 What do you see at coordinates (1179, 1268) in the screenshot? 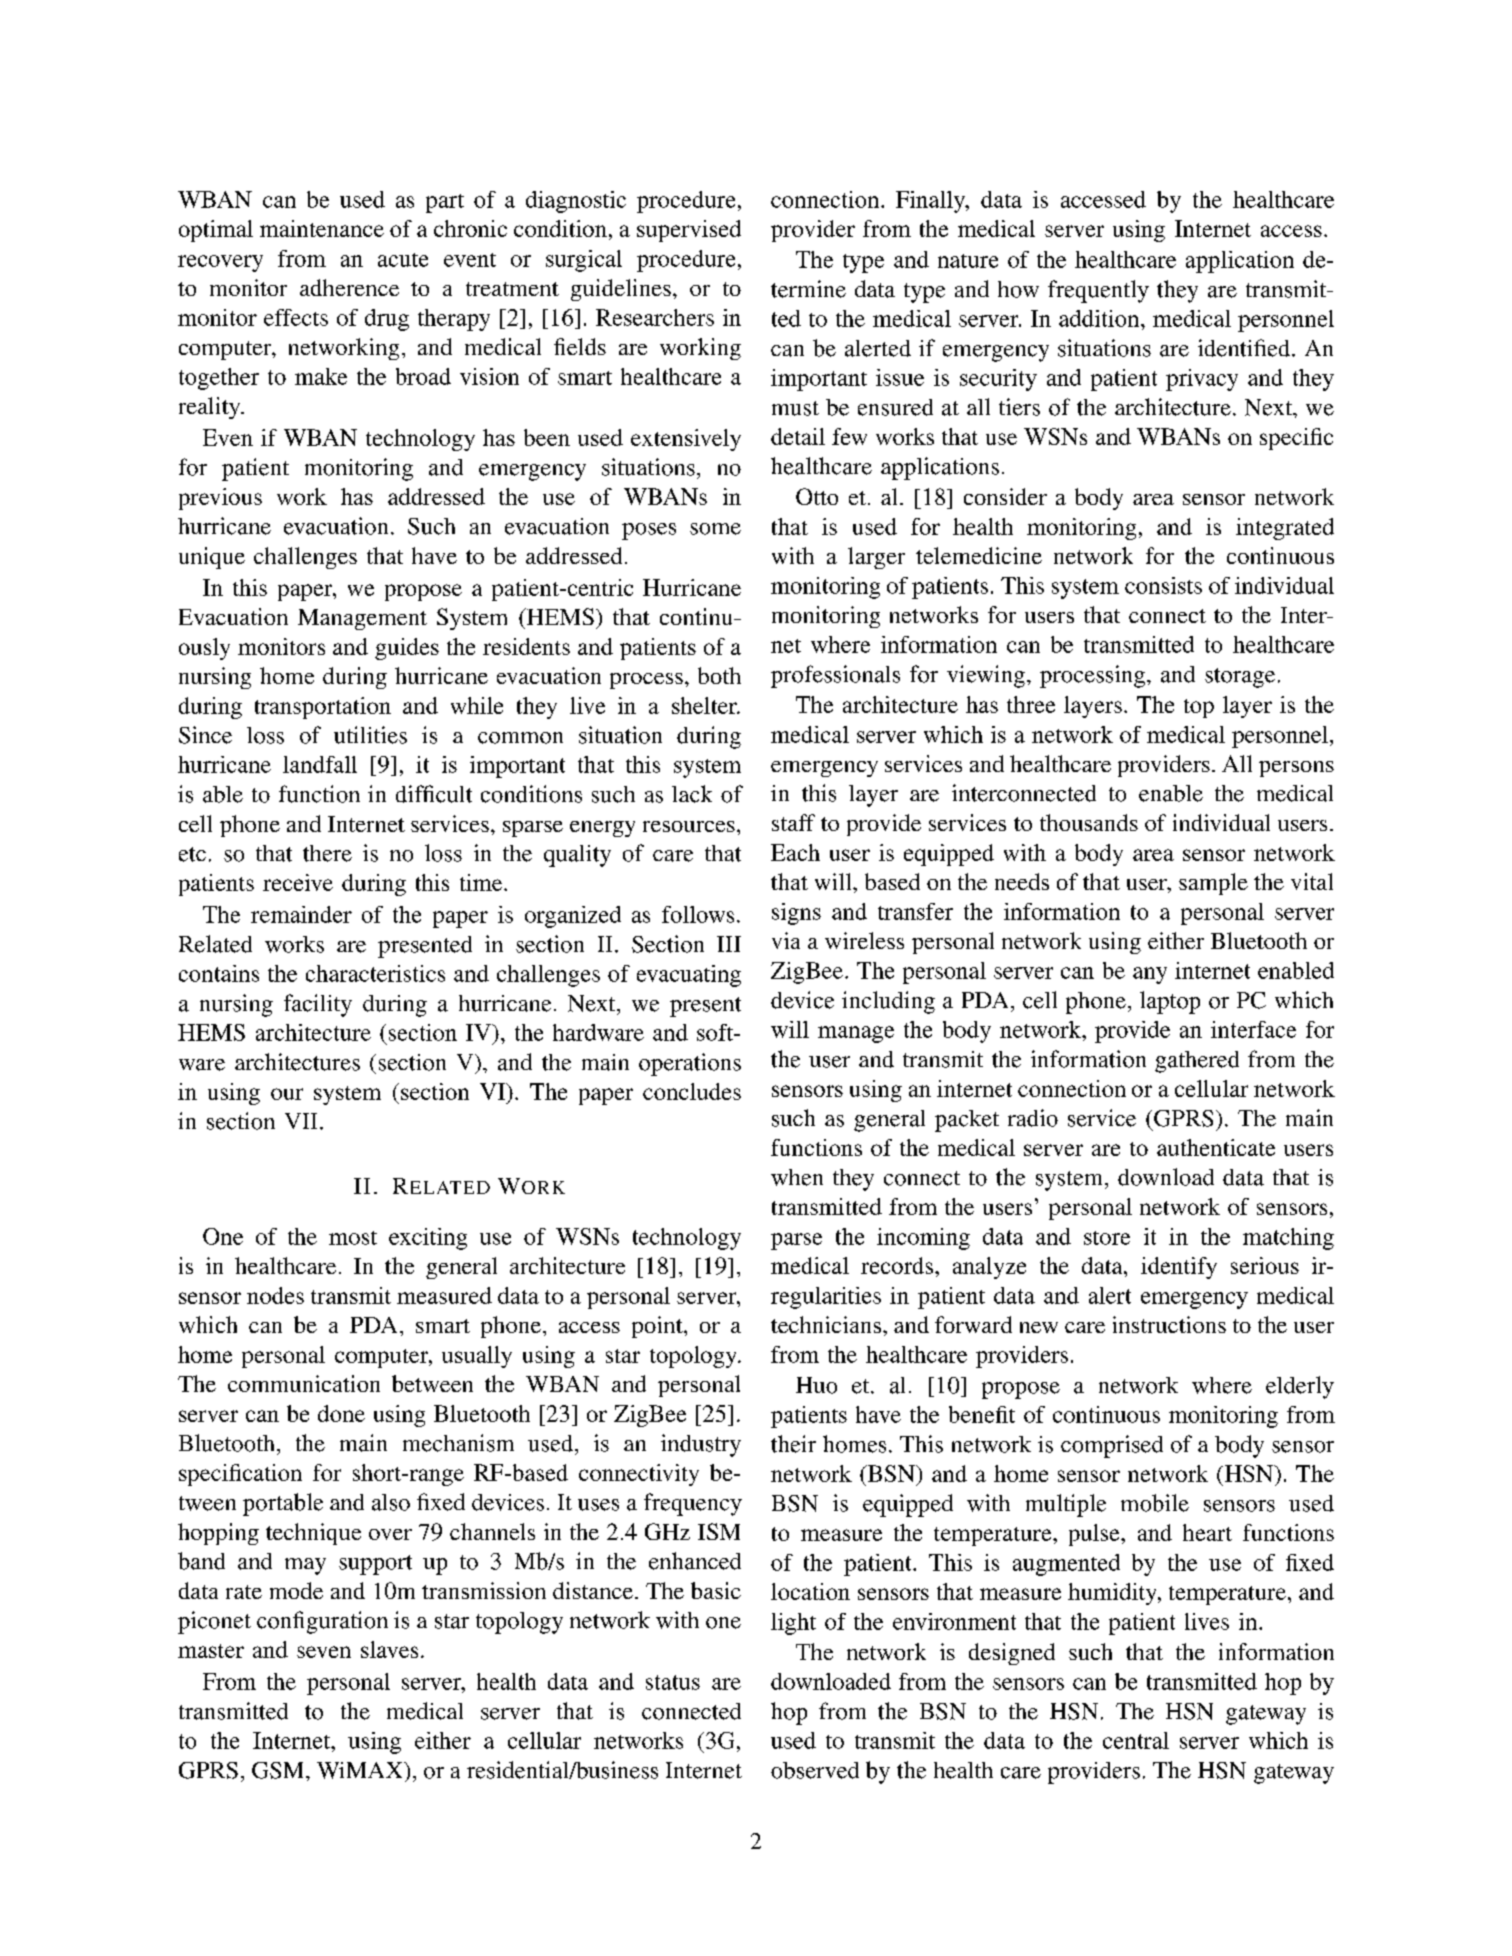
I see `identify` at bounding box center [1179, 1268].
